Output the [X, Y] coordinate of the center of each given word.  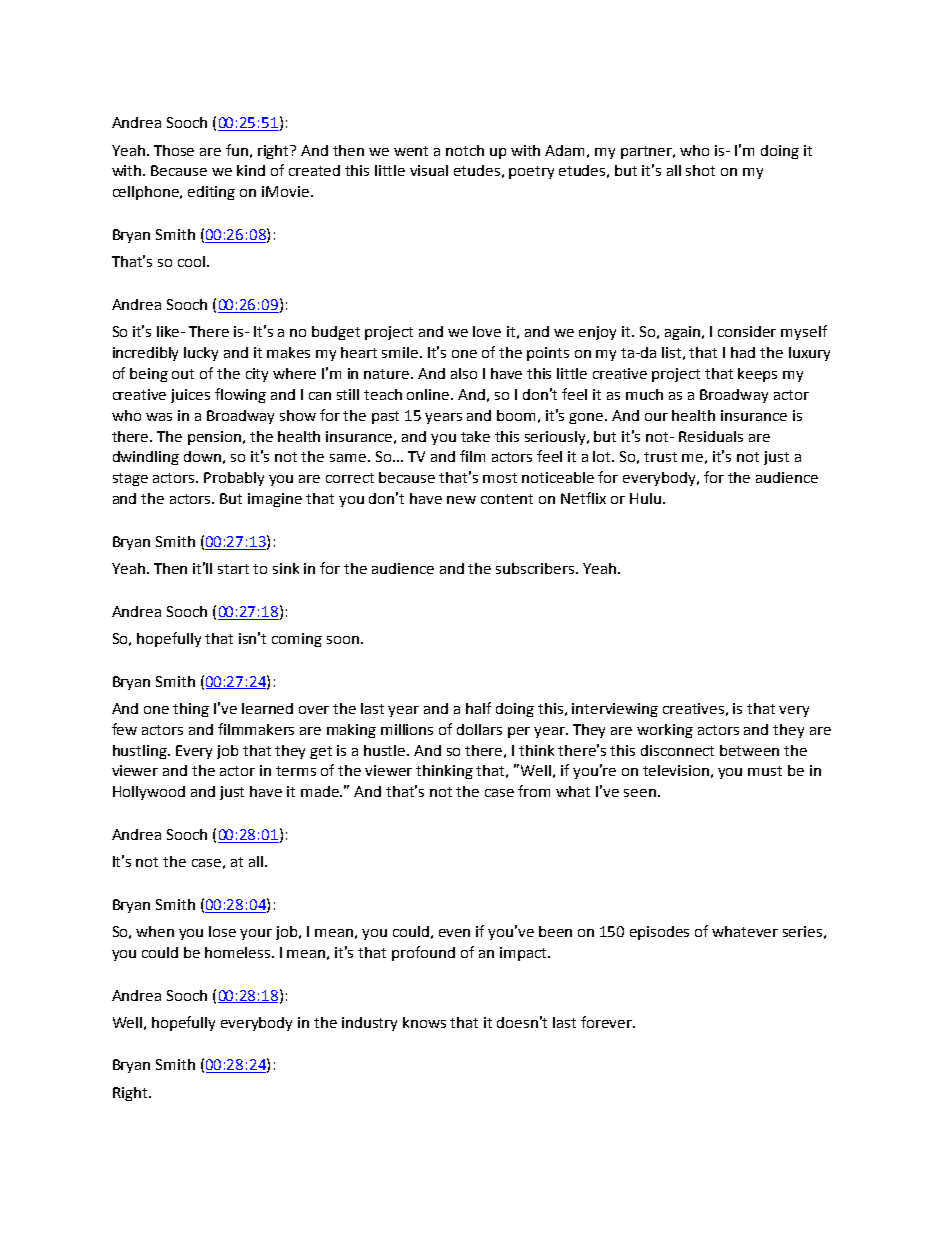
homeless [239, 952]
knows [424, 1022]
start [233, 569]
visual [429, 170]
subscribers [536, 568]
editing [211, 193]
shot [700, 170]
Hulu [645, 498]
